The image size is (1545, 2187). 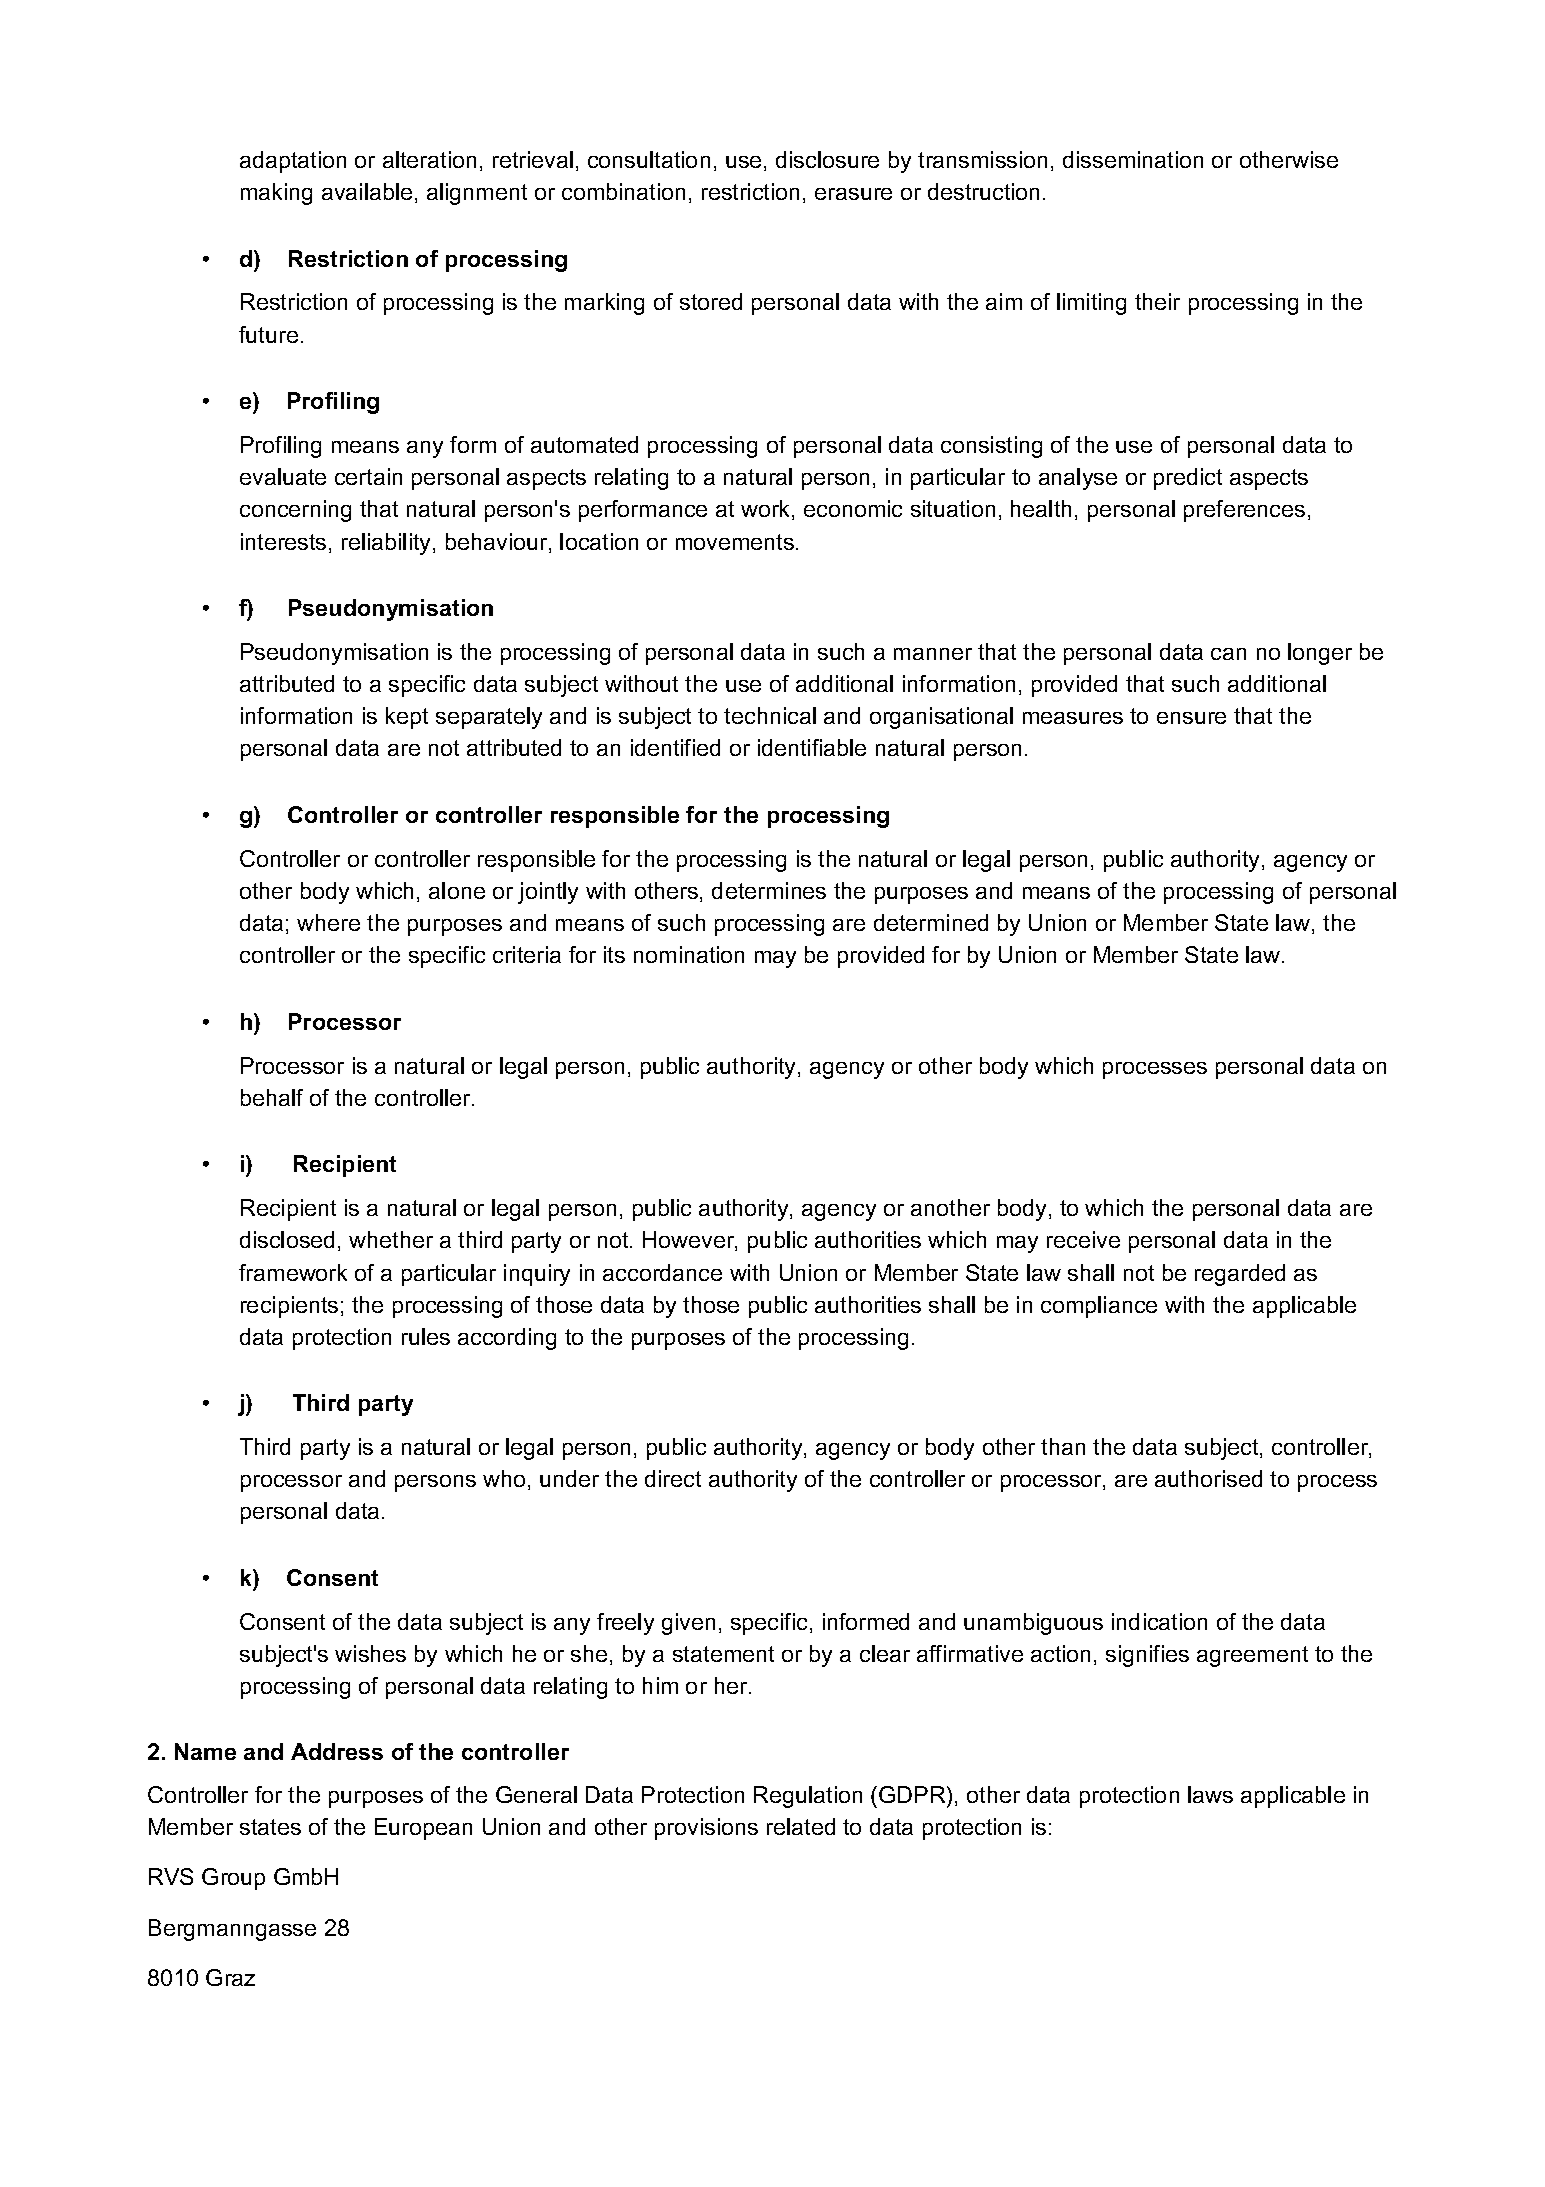 I want to click on making, so click(x=276, y=194).
